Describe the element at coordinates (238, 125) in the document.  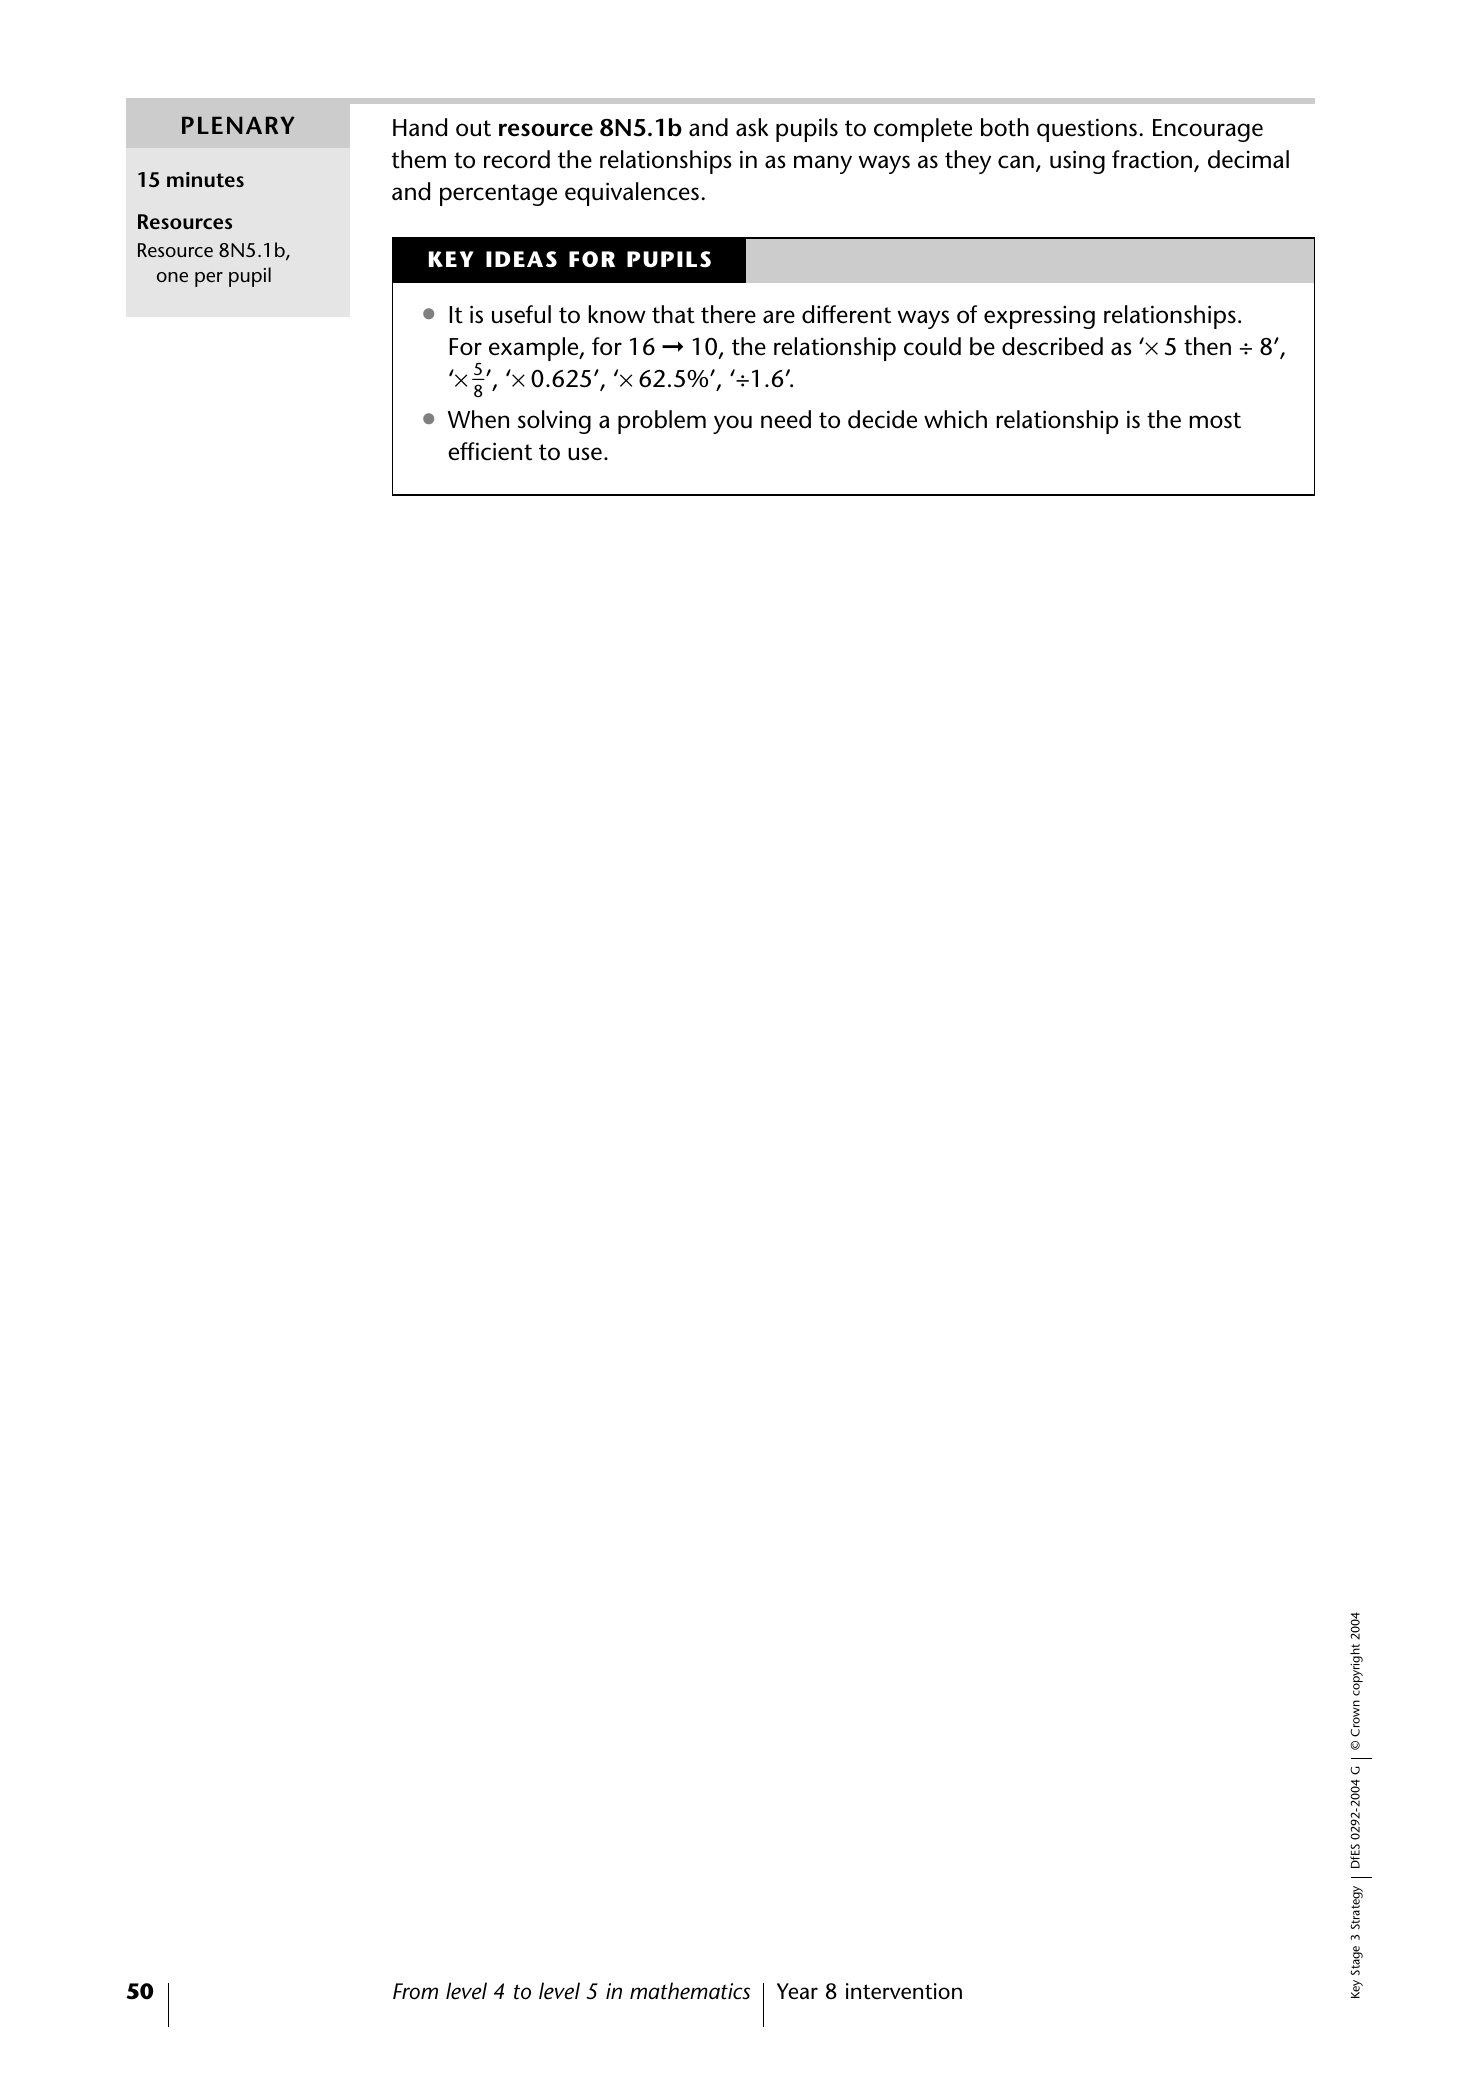
I see `PLENARY` at that location.
